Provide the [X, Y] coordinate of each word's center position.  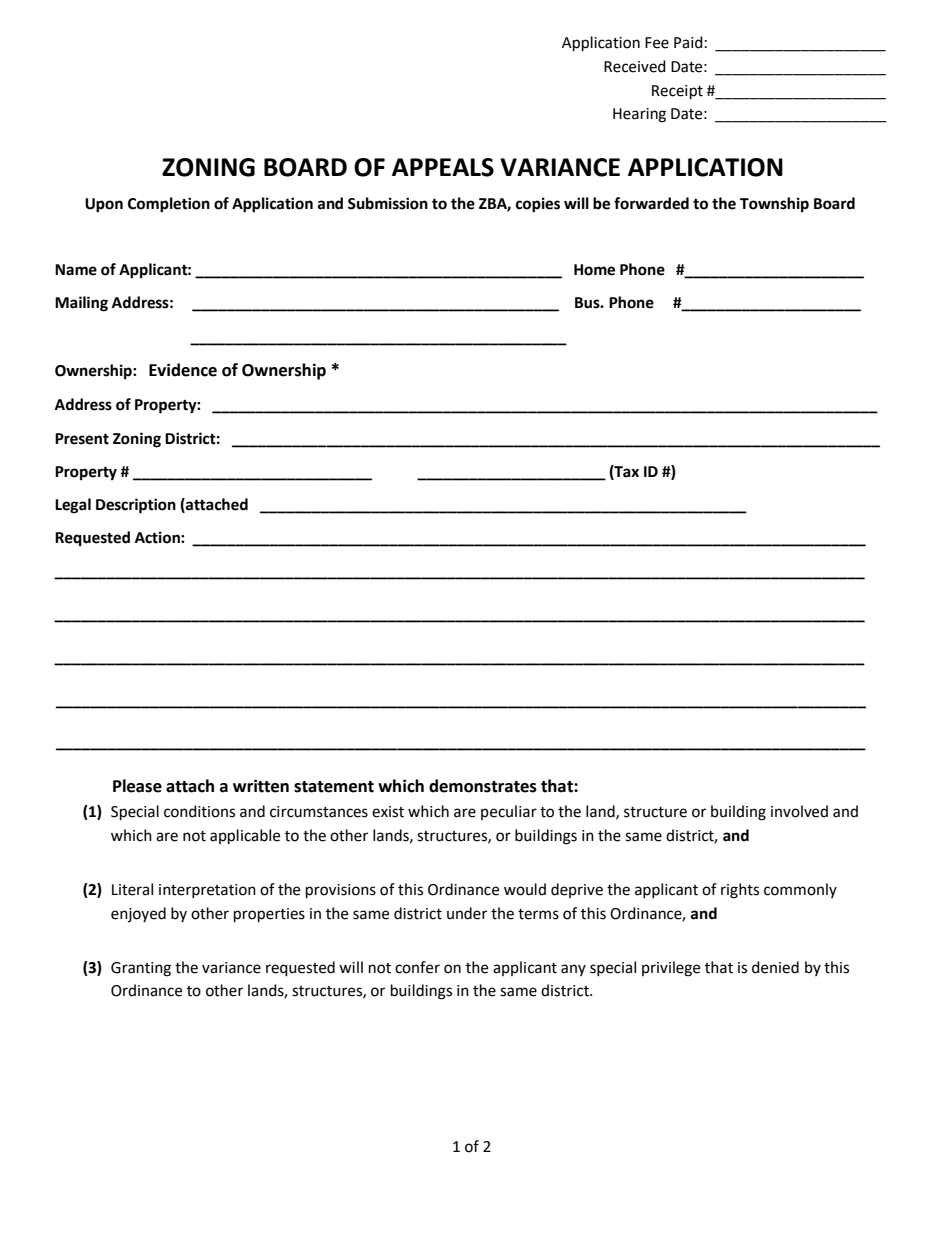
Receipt [677, 92]
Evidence [183, 370]
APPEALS [443, 167]
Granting [141, 969]
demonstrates [483, 786]
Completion [169, 205]
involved [799, 811]
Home [594, 270]
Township [774, 205]
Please [137, 786]
